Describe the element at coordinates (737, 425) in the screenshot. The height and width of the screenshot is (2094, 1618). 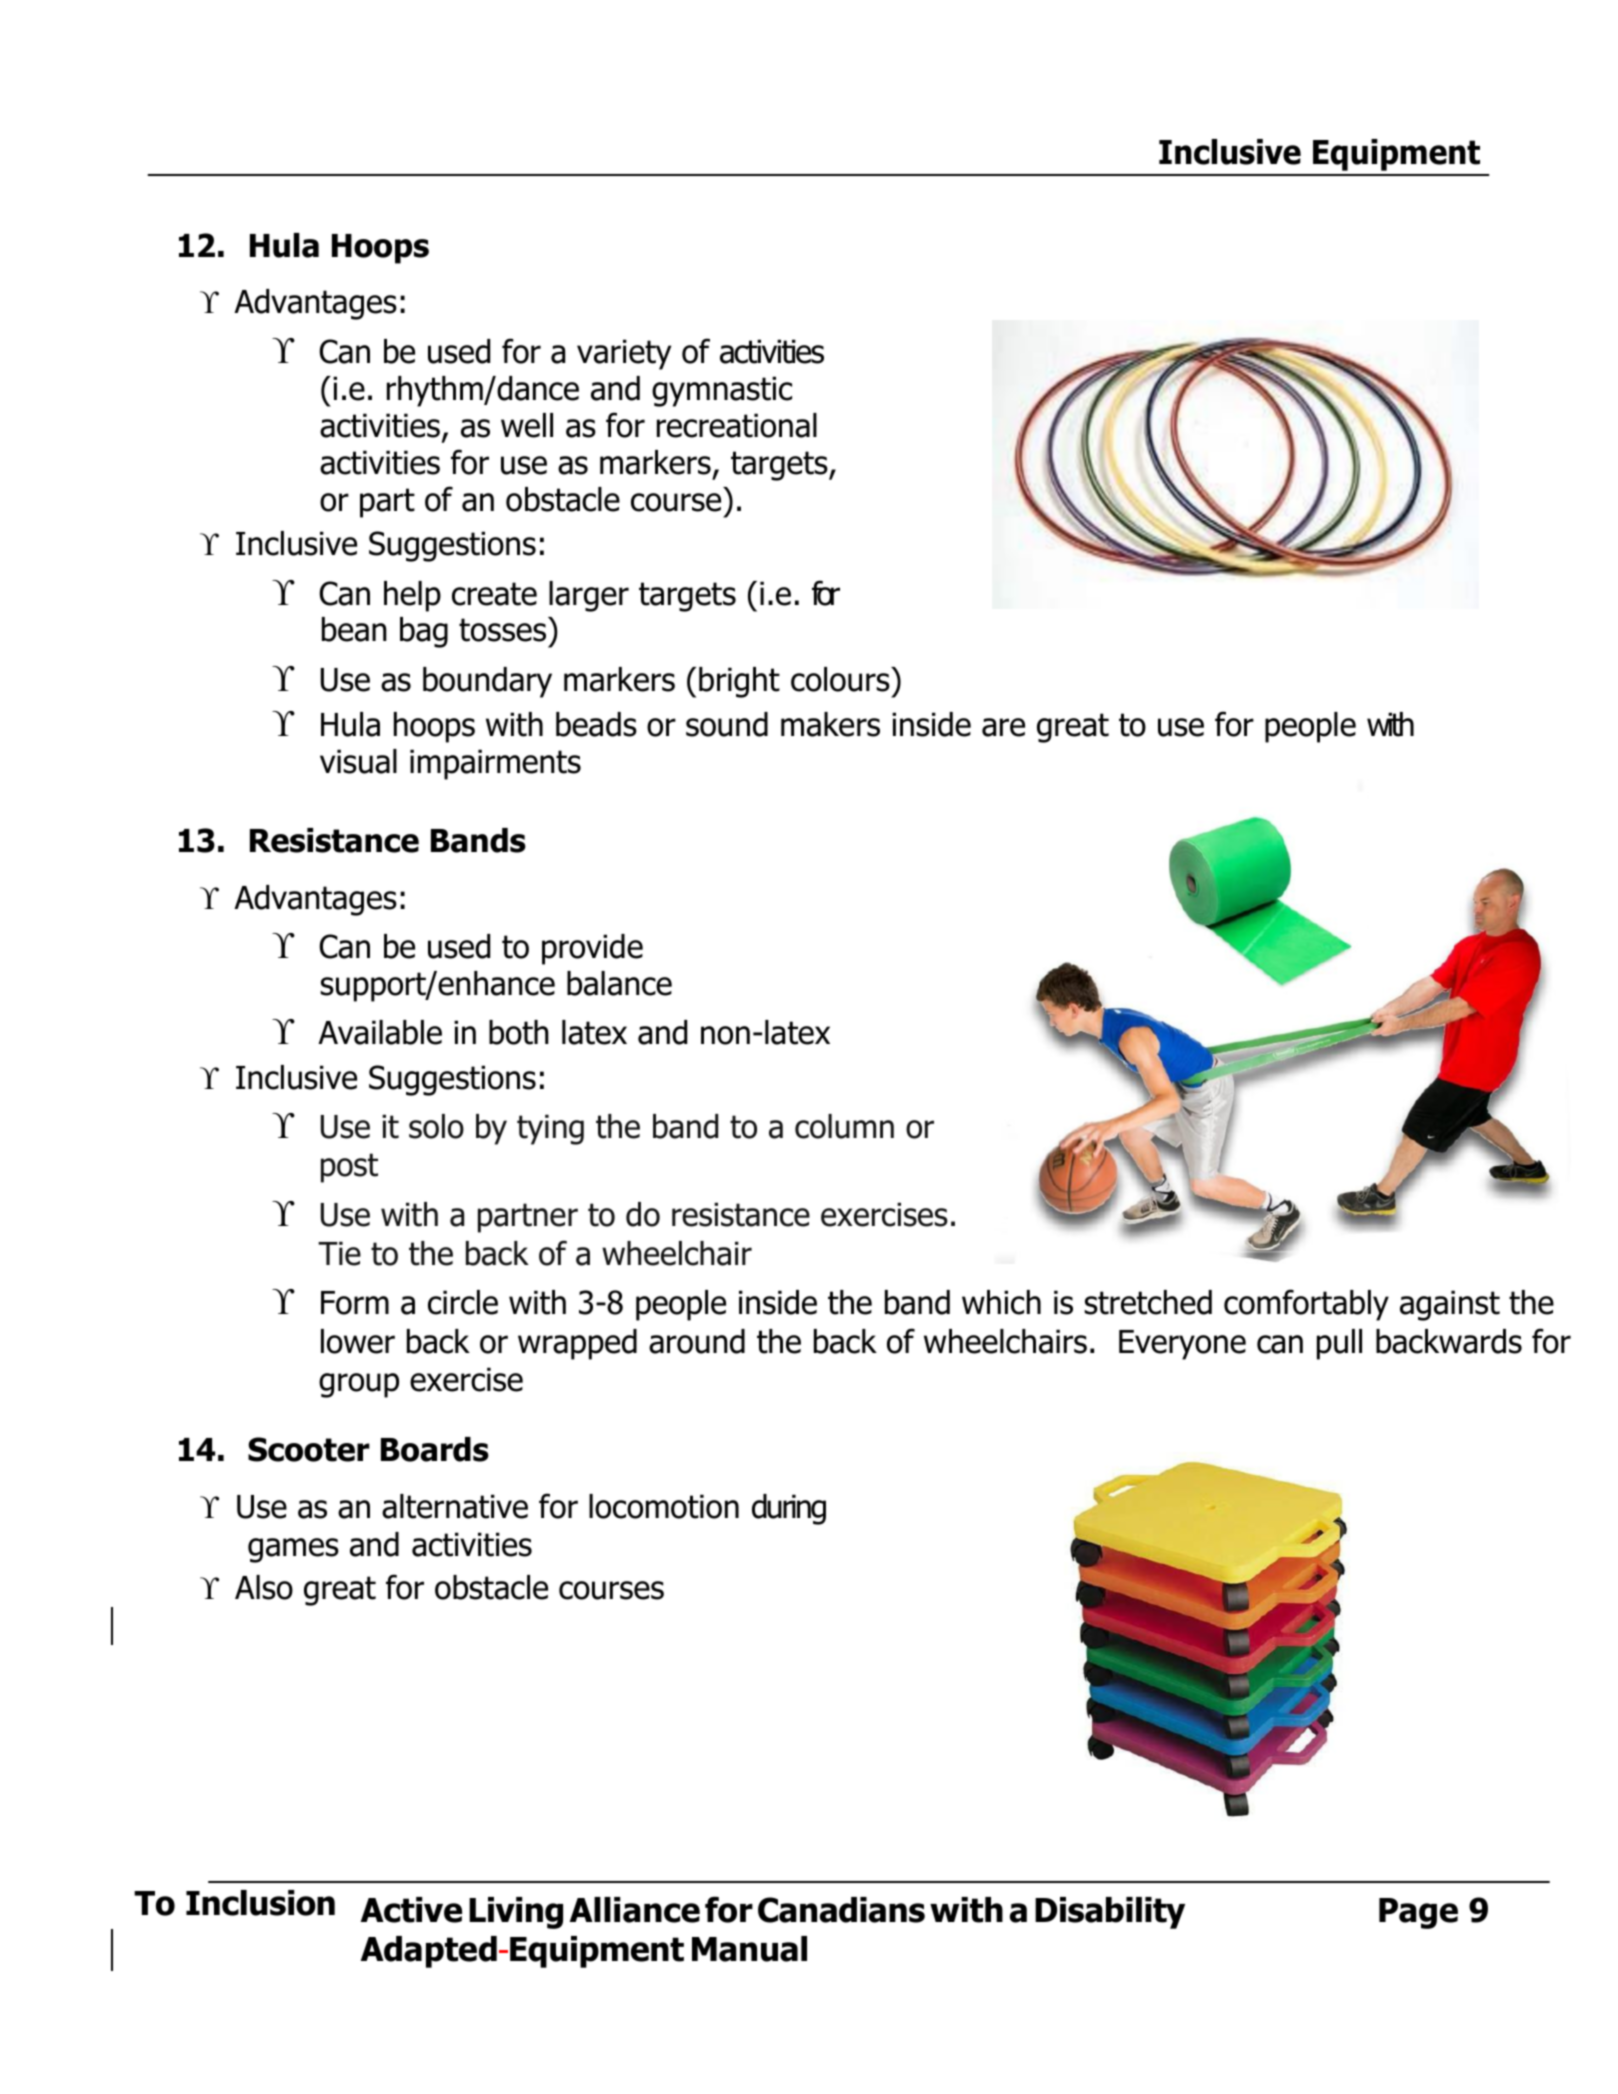
I see `recreational` at that location.
